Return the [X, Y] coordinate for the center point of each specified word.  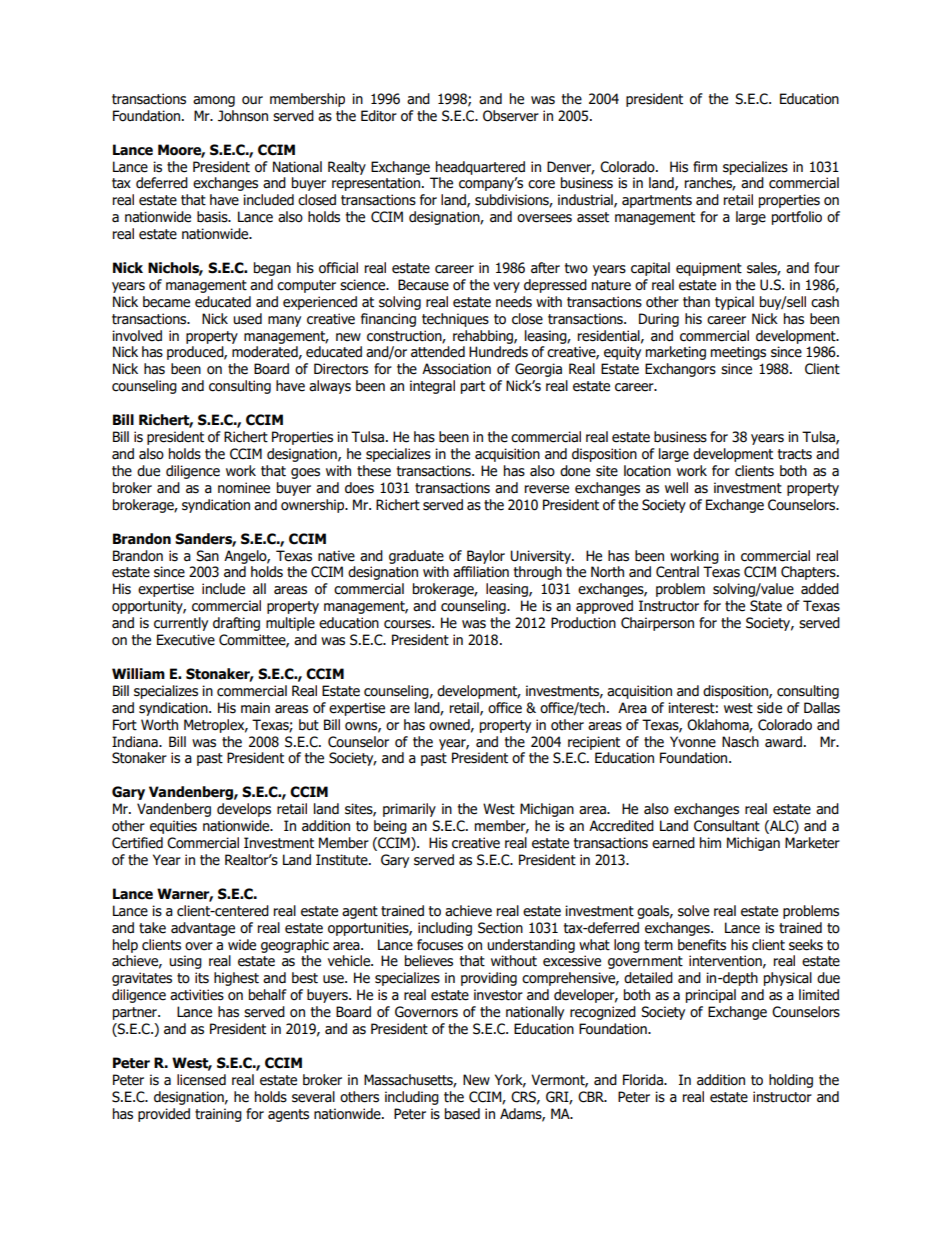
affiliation [481, 572]
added [820, 589]
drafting [236, 624]
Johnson [243, 116]
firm [705, 166]
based [462, 1114]
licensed [201, 1080]
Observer [511, 116]
